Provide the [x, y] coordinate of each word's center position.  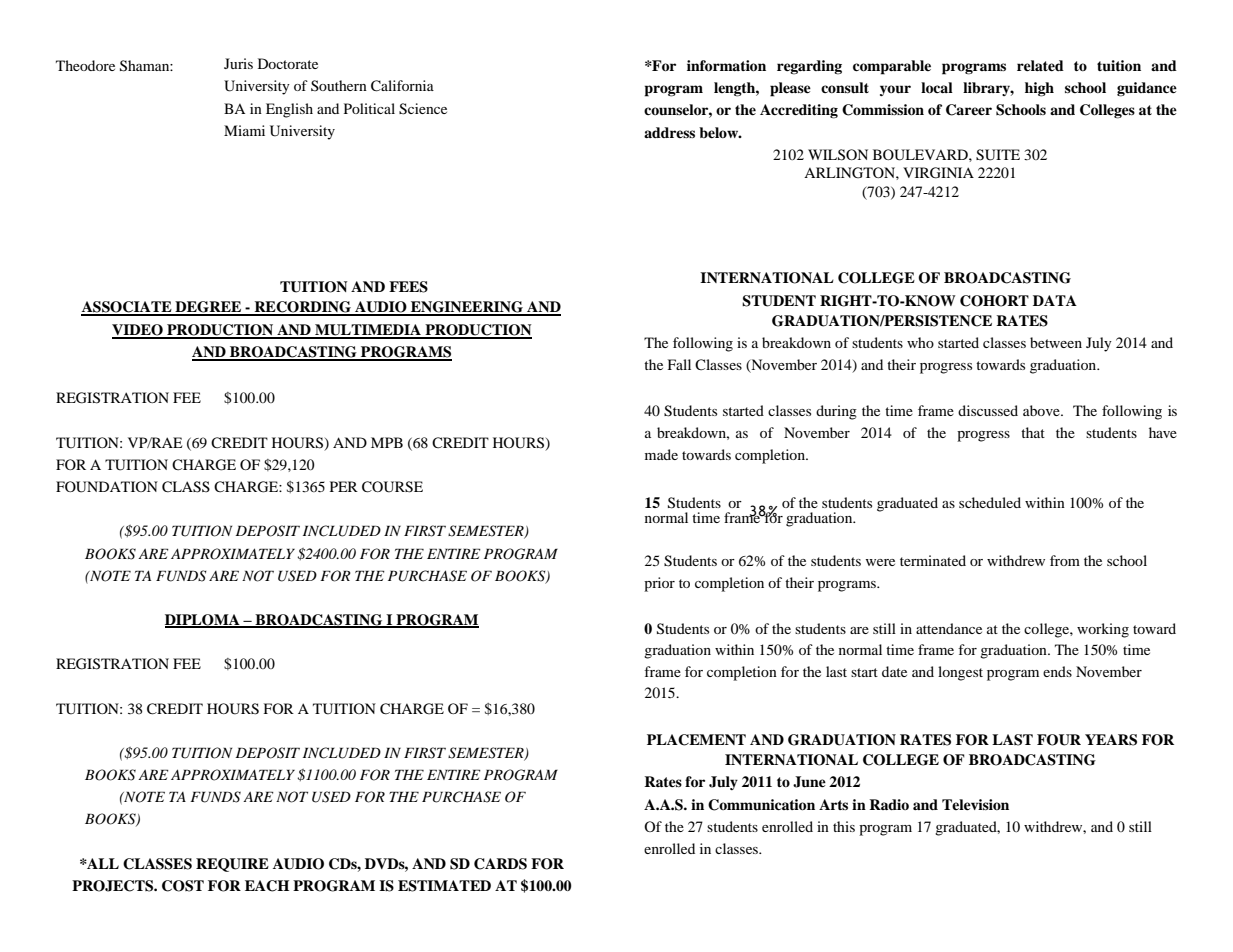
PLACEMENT [696, 740]
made [661, 454]
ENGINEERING [467, 308]
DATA [1055, 300]
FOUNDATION [107, 487]
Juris [238, 63]
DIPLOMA [203, 621]
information [726, 66]
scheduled [990, 502]
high [1039, 89]
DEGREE [208, 308]
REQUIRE [232, 865]
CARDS [500, 864]
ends [1057, 671]
